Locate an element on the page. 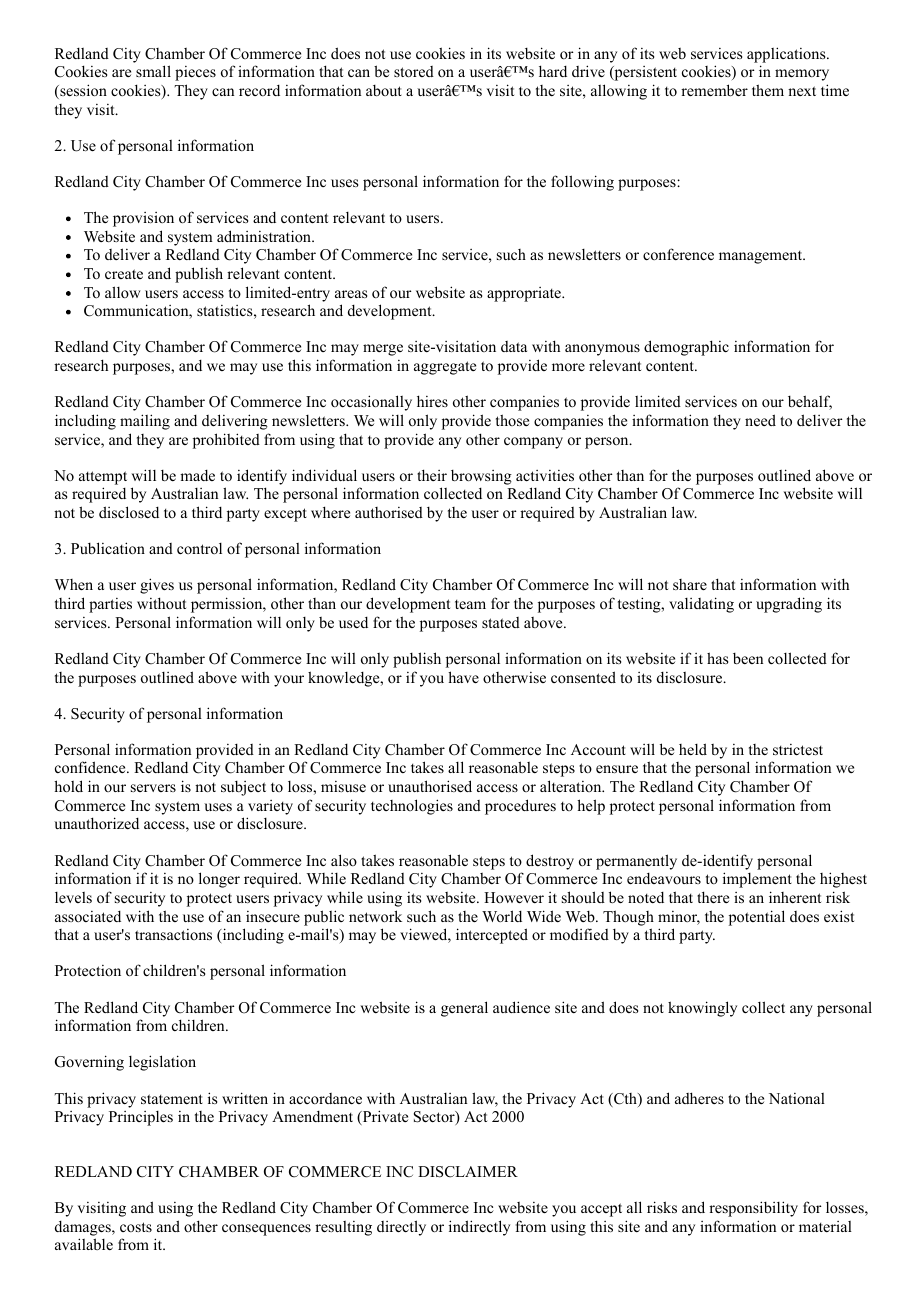 The width and height of the page is (924, 1308). small is located at coordinates (153, 71).
